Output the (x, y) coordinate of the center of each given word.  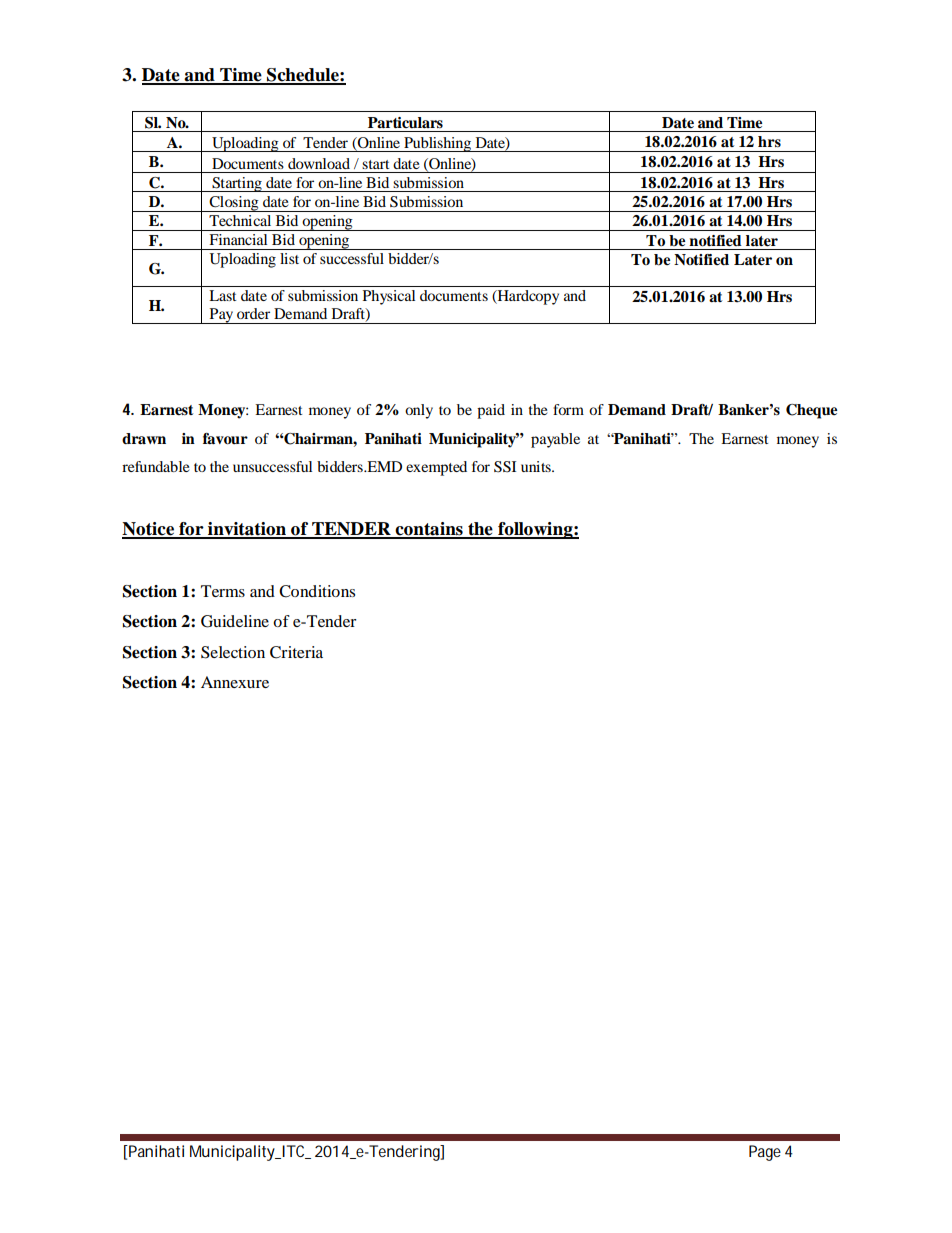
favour (225, 439)
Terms (223, 591)
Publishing (437, 144)
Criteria (296, 652)
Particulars (405, 122)
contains (429, 530)
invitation (247, 530)
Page (765, 1153)
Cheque (811, 411)
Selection (233, 652)
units (537, 466)
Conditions (317, 591)
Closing (234, 204)
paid (491, 411)
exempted (436, 468)
